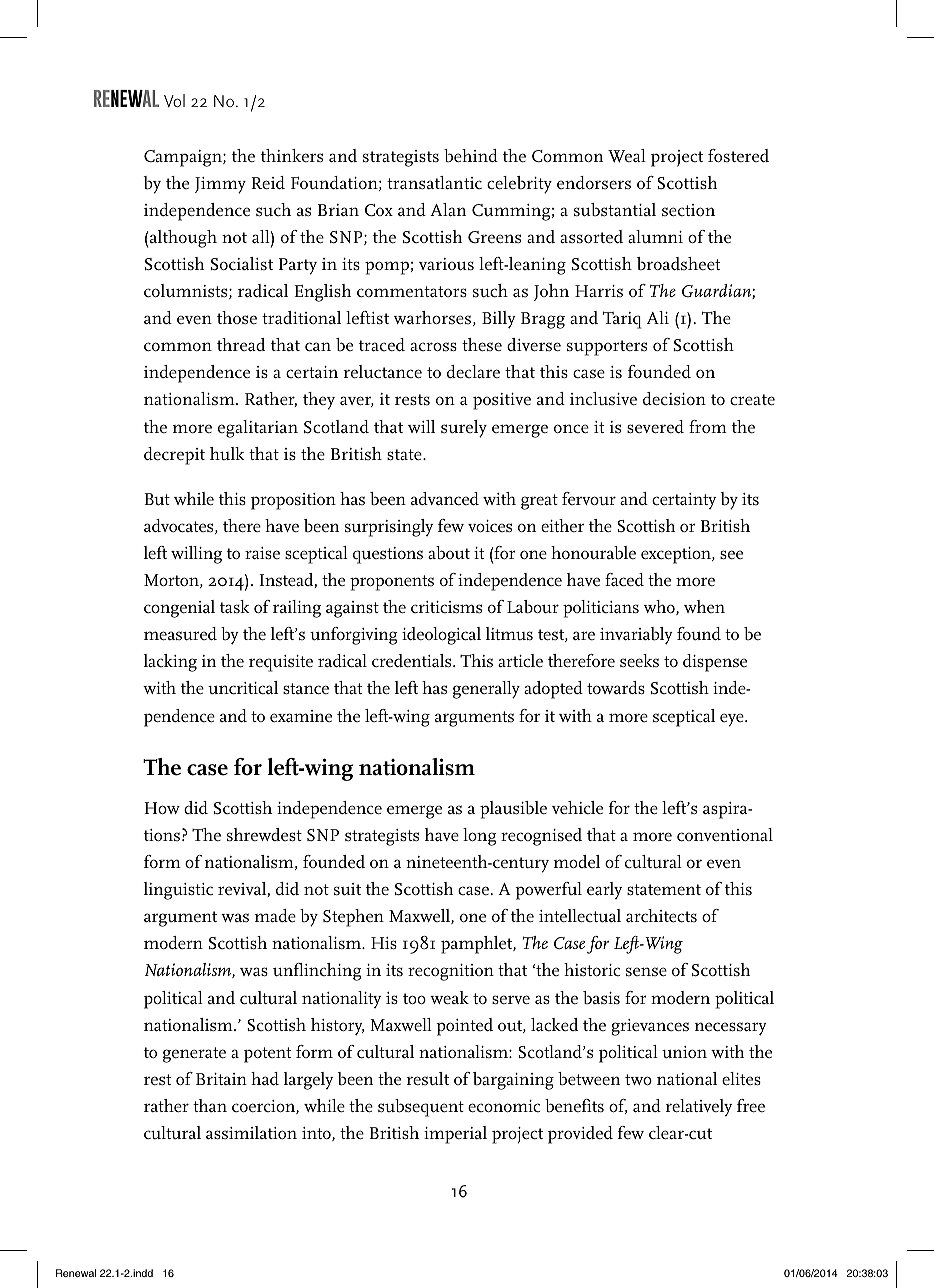 Image resolution: width=934 pixels, height=1288 pixels. Describe the element at coordinates (446, 607) in the document. I see `criticisms` at that location.
